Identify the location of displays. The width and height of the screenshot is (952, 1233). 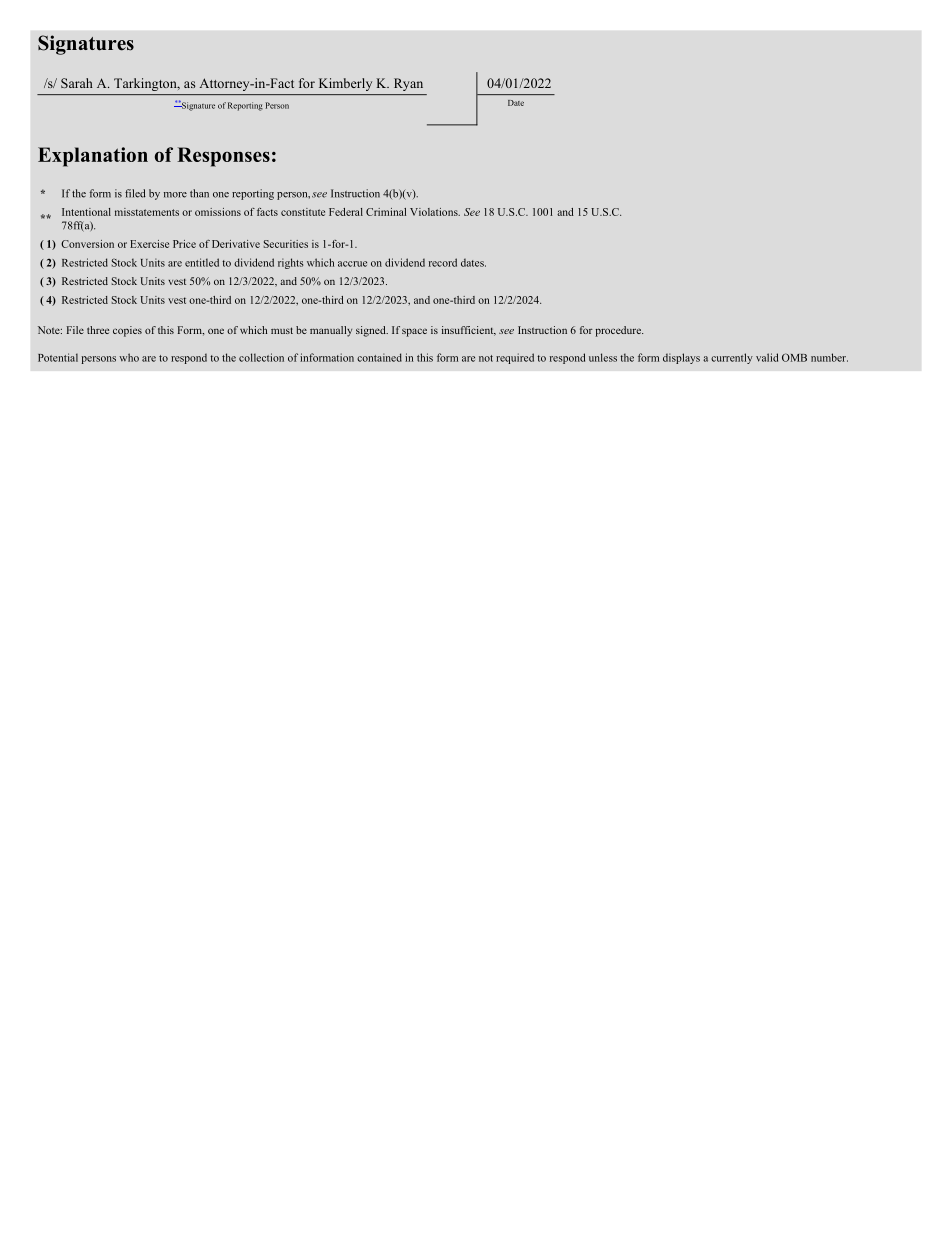
(681, 358).
